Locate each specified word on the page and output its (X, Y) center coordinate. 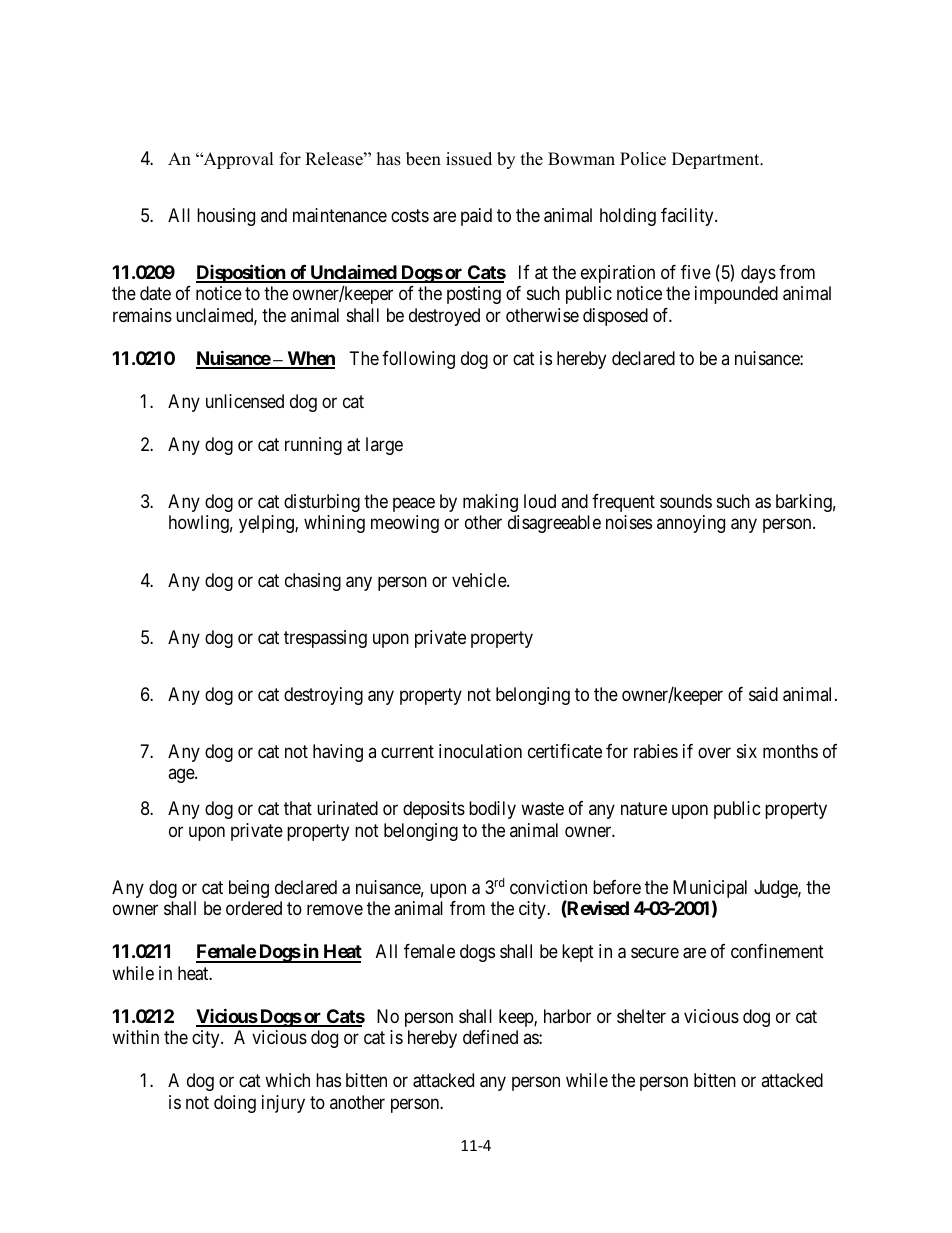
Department (717, 160)
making (490, 503)
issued (469, 159)
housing (226, 217)
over (714, 752)
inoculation (480, 751)
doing (235, 1104)
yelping (267, 524)
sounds (686, 501)
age (182, 776)
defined (490, 1037)
